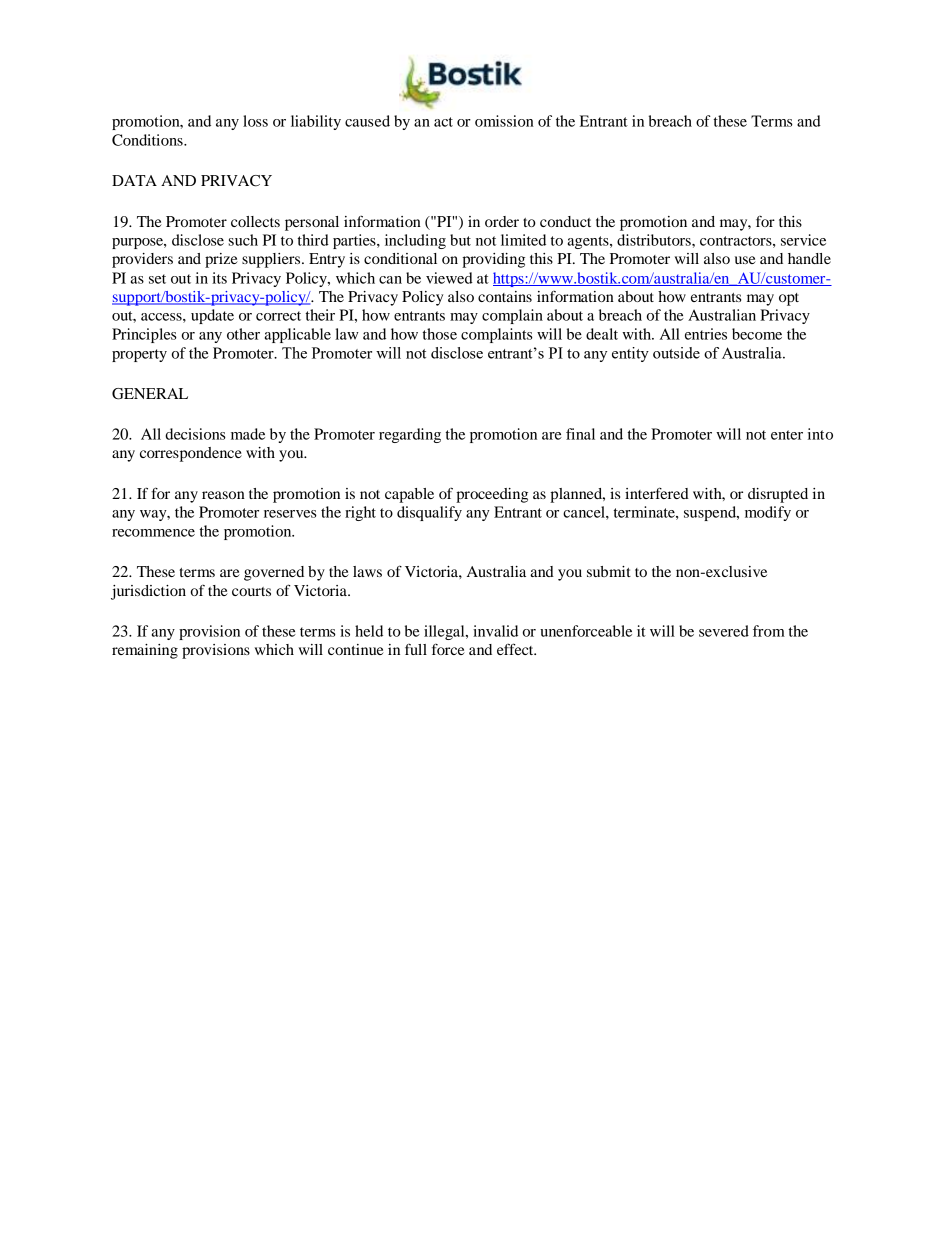 The height and width of the image is (1233, 952). What do you see at coordinates (504, 121) in the image?
I see `omission` at bounding box center [504, 121].
